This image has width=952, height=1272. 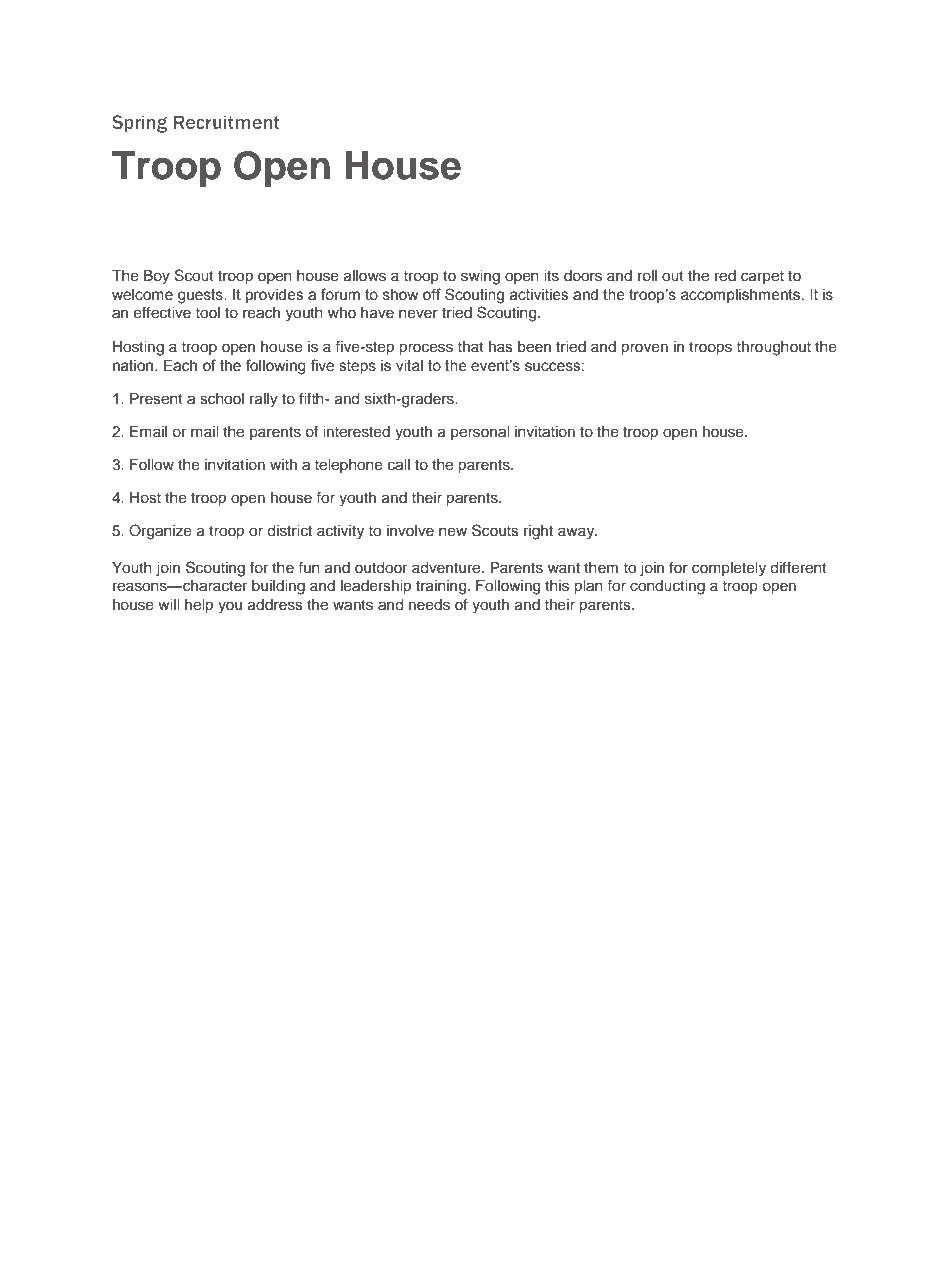 What do you see at coordinates (157, 277) in the image?
I see `Boy` at bounding box center [157, 277].
